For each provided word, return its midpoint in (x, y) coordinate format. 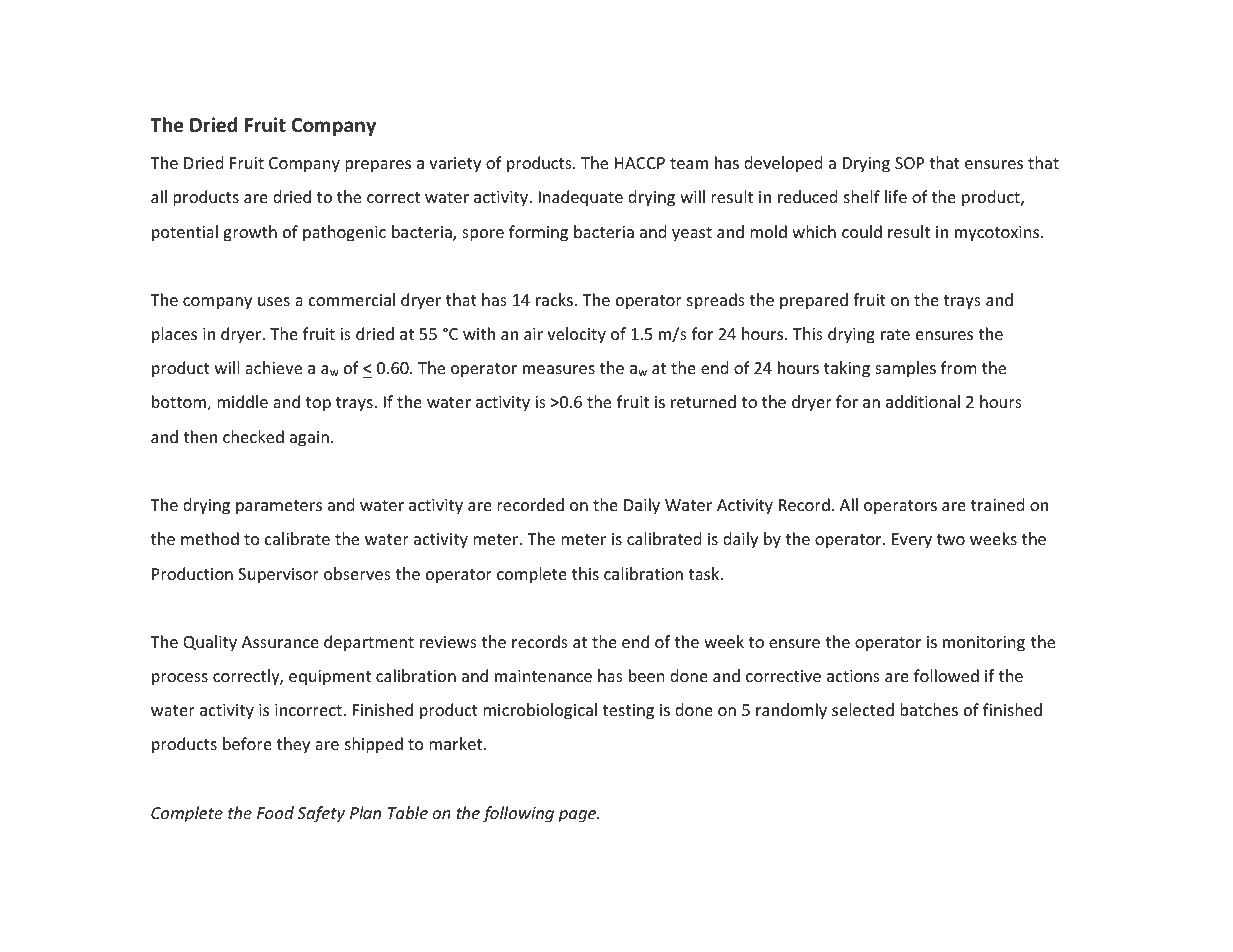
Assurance (280, 642)
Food (275, 812)
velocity (576, 335)
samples (905, 369)
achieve (273, 367)
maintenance (543, 676)
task (705, 573)
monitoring (984, 644)
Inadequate (581, 198)
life (896, 196)
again (309, 439)
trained (997, 504)
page (578, 816)
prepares (378, 166)
